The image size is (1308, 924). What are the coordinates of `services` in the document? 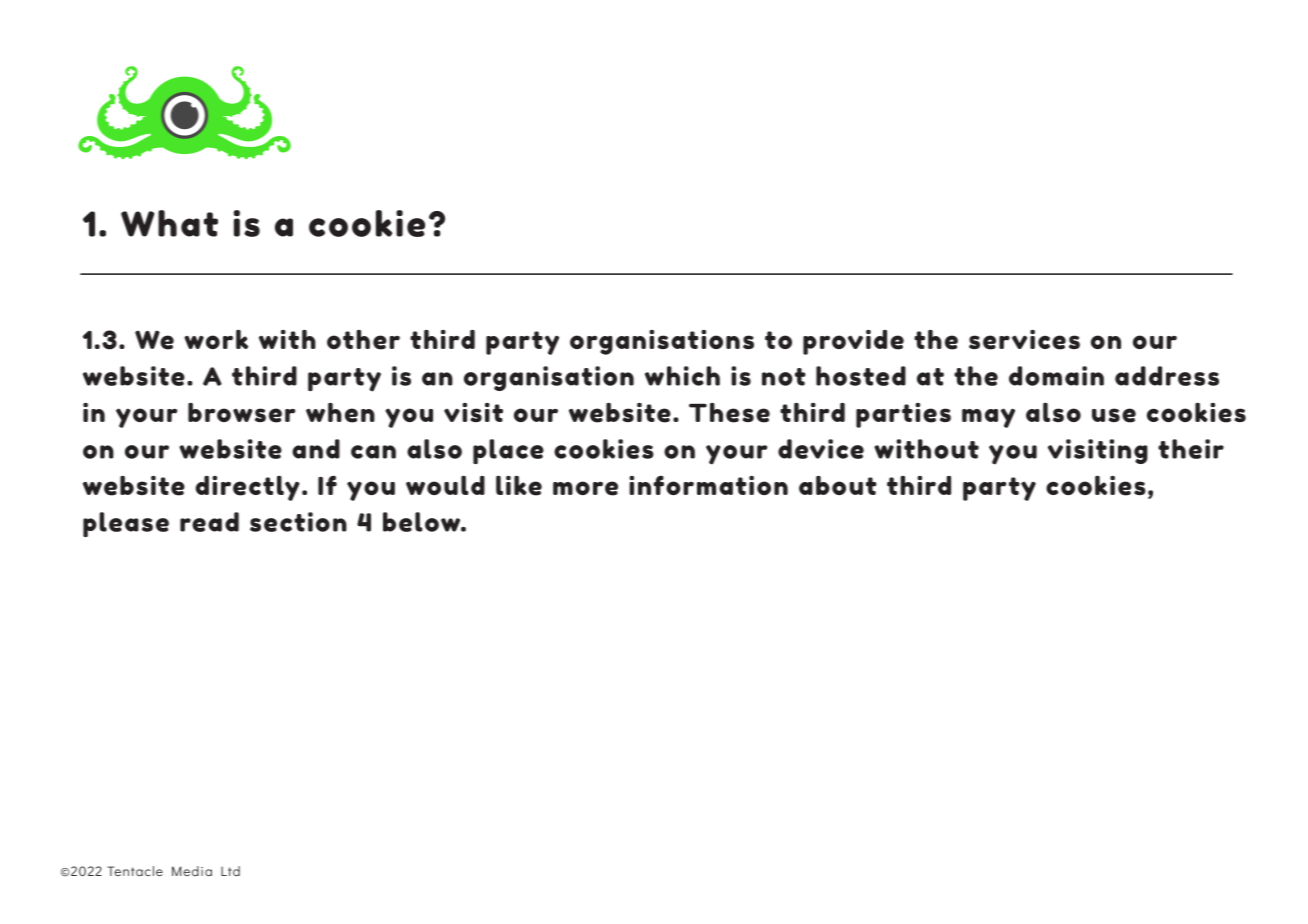 It's located at (1024, 340).
